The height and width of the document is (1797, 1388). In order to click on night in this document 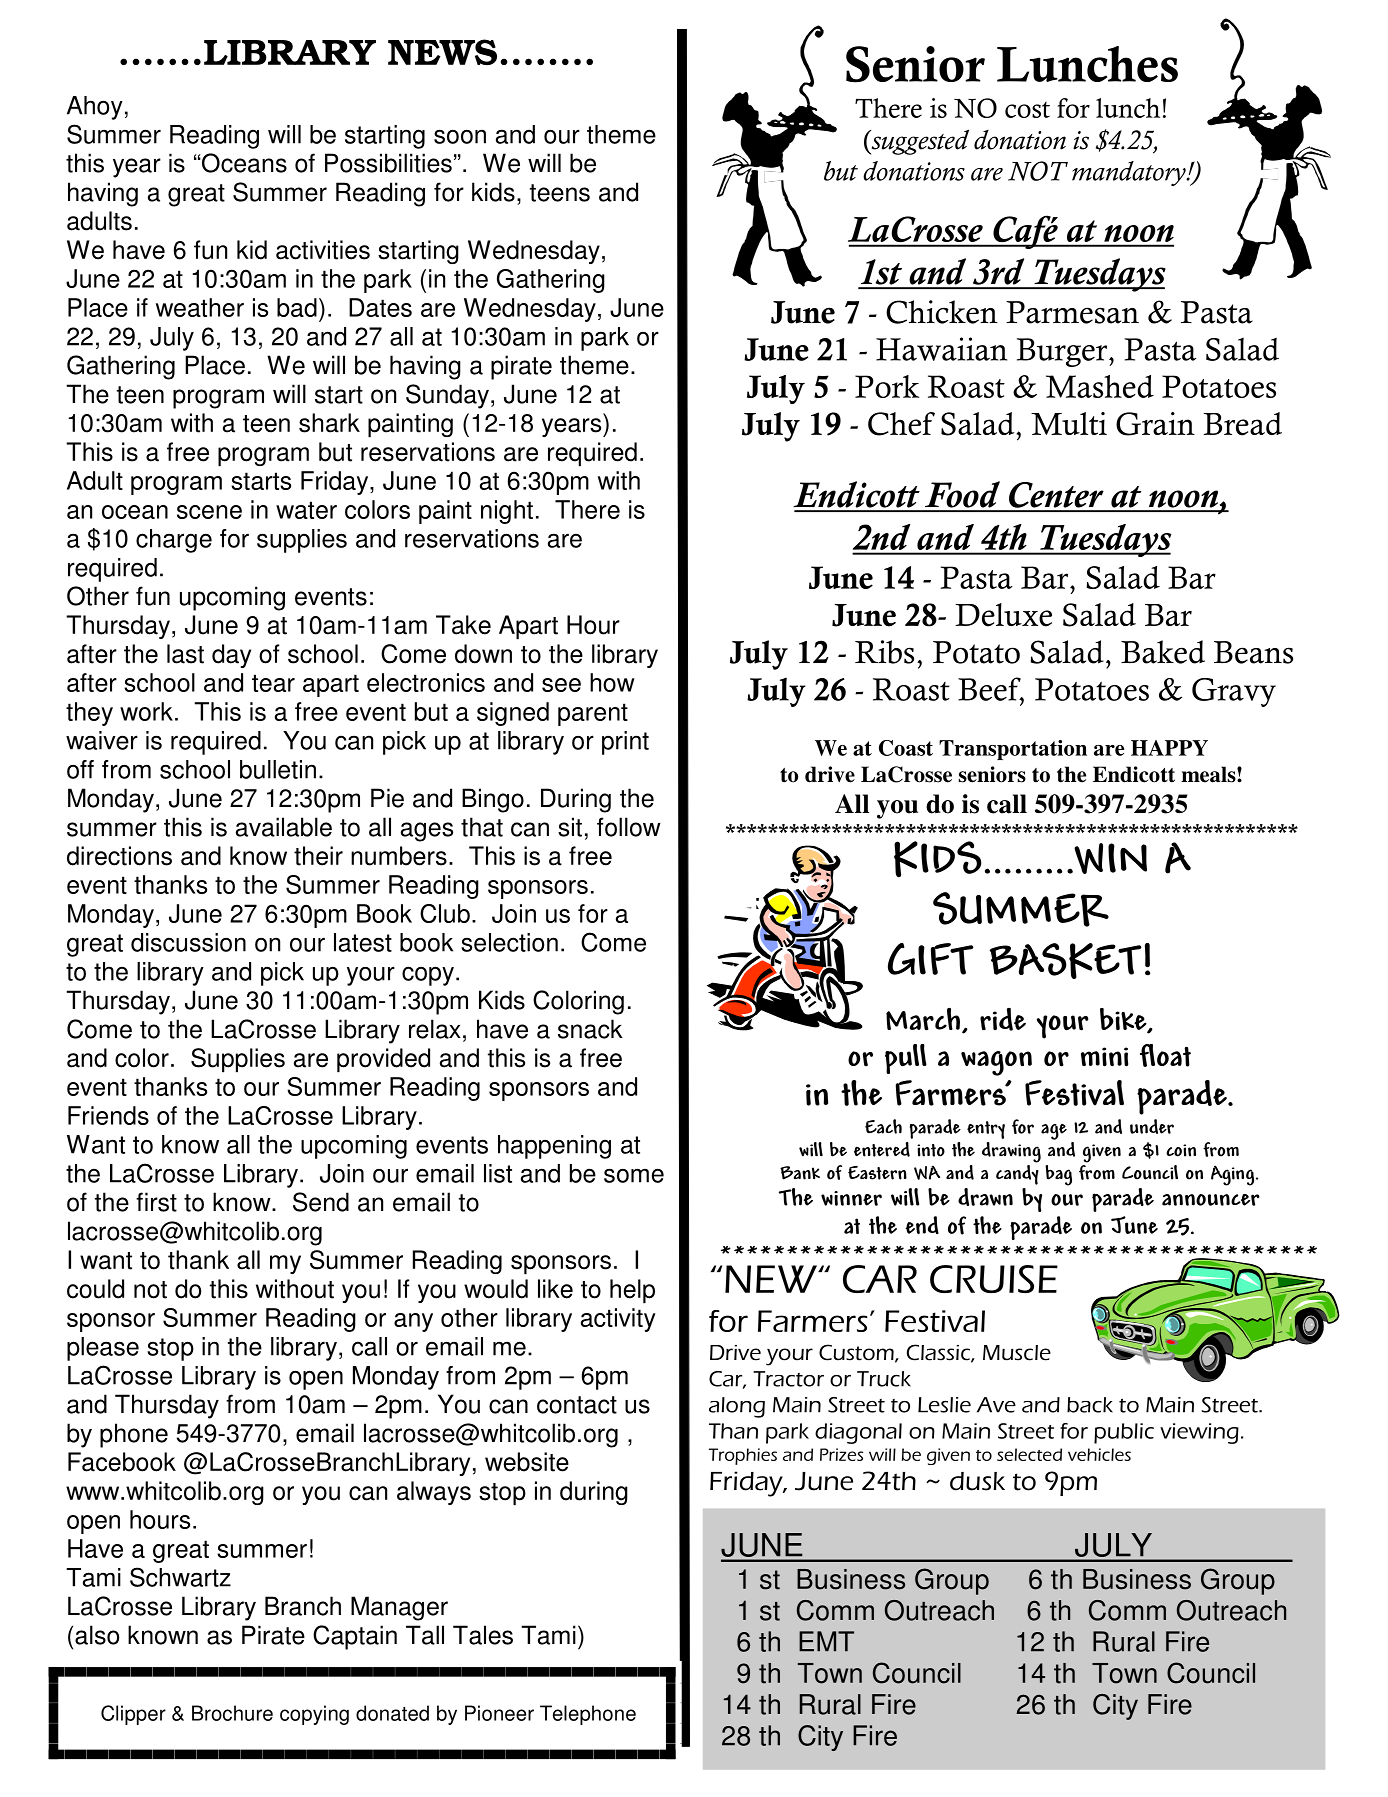, I will do `click(507, 512)`.
